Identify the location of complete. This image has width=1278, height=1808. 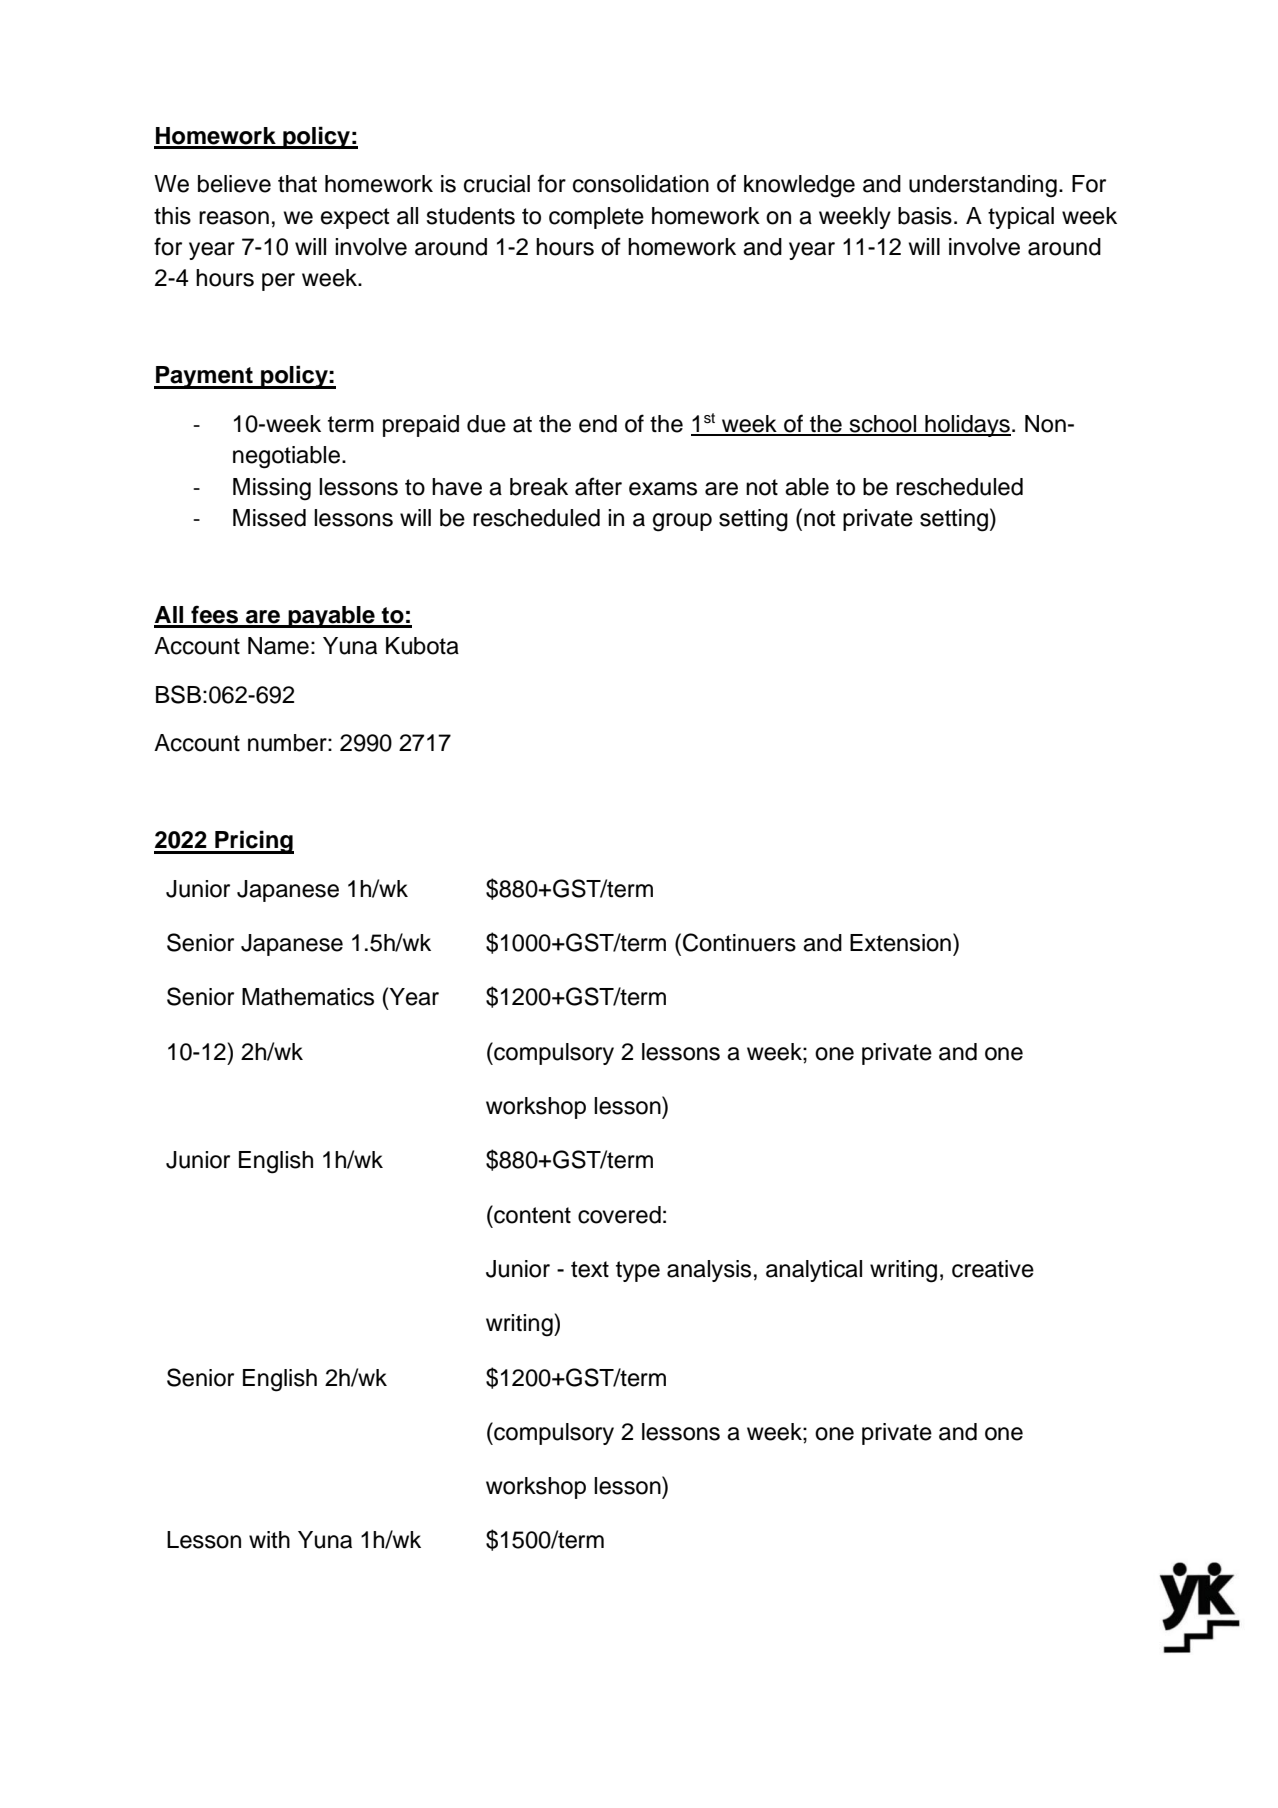
(596, 218).
